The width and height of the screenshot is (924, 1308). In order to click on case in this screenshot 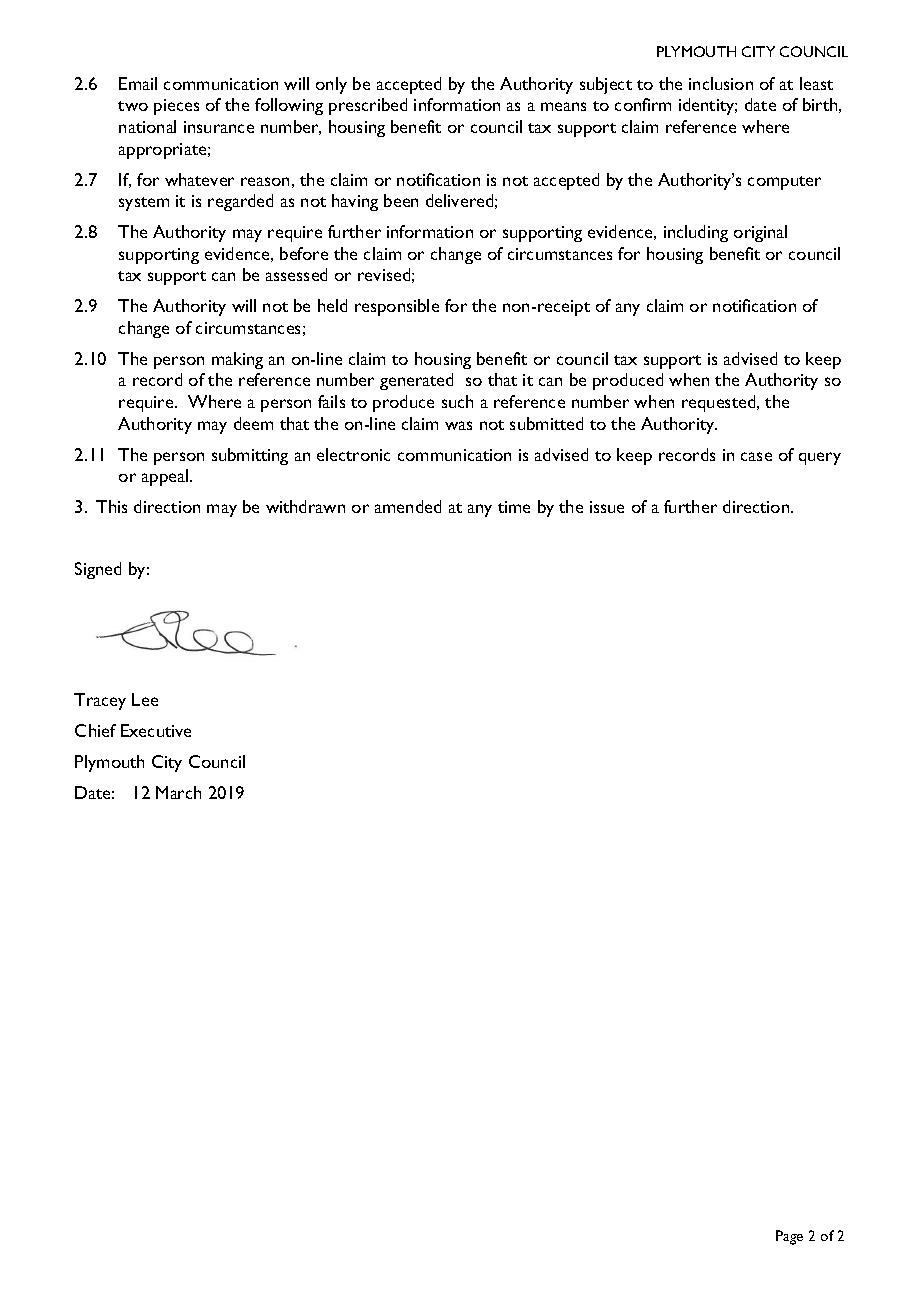, I will do `click(756, 456)`.
